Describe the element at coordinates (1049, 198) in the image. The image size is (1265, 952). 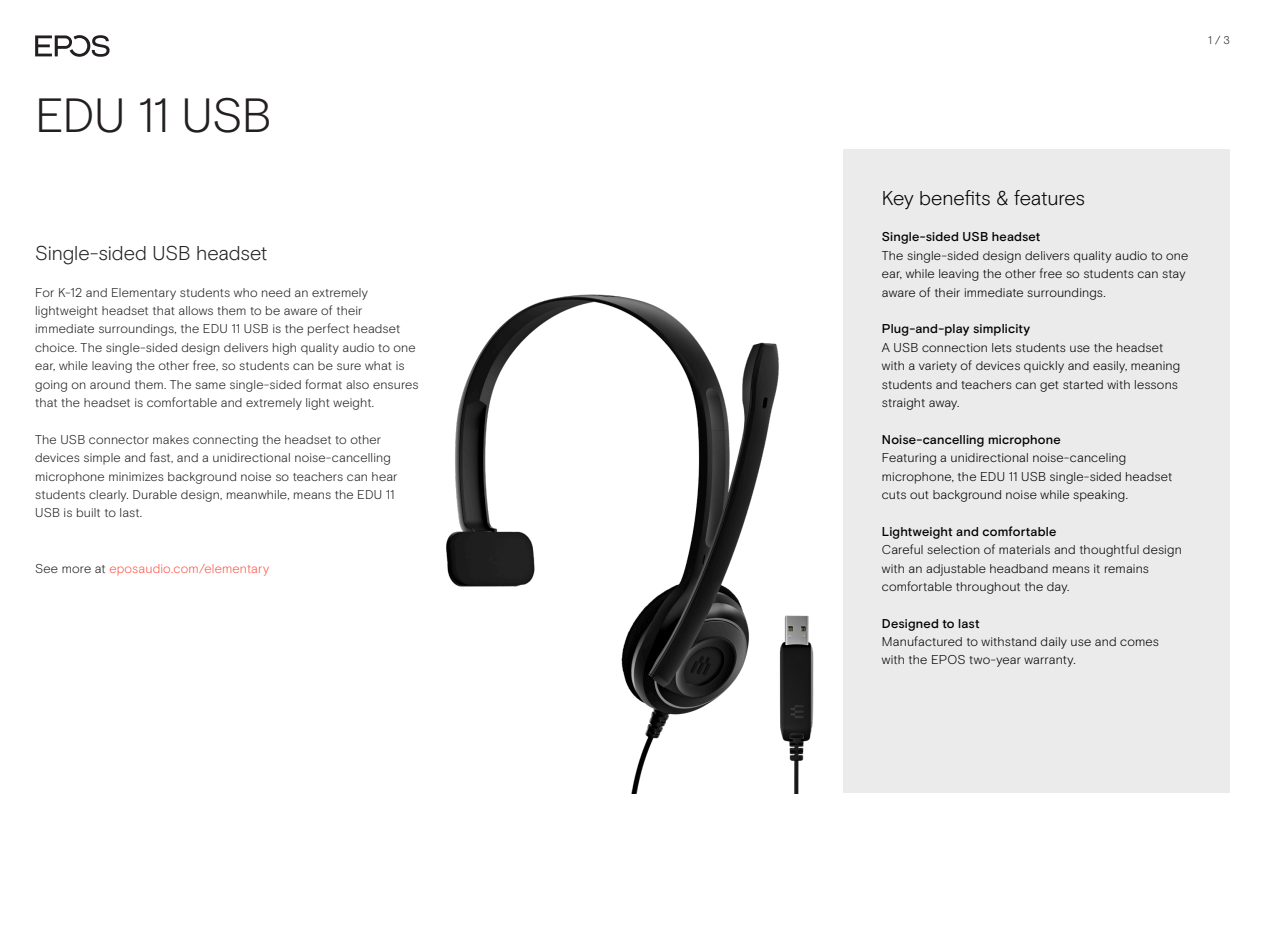
I see `features` at that location.
